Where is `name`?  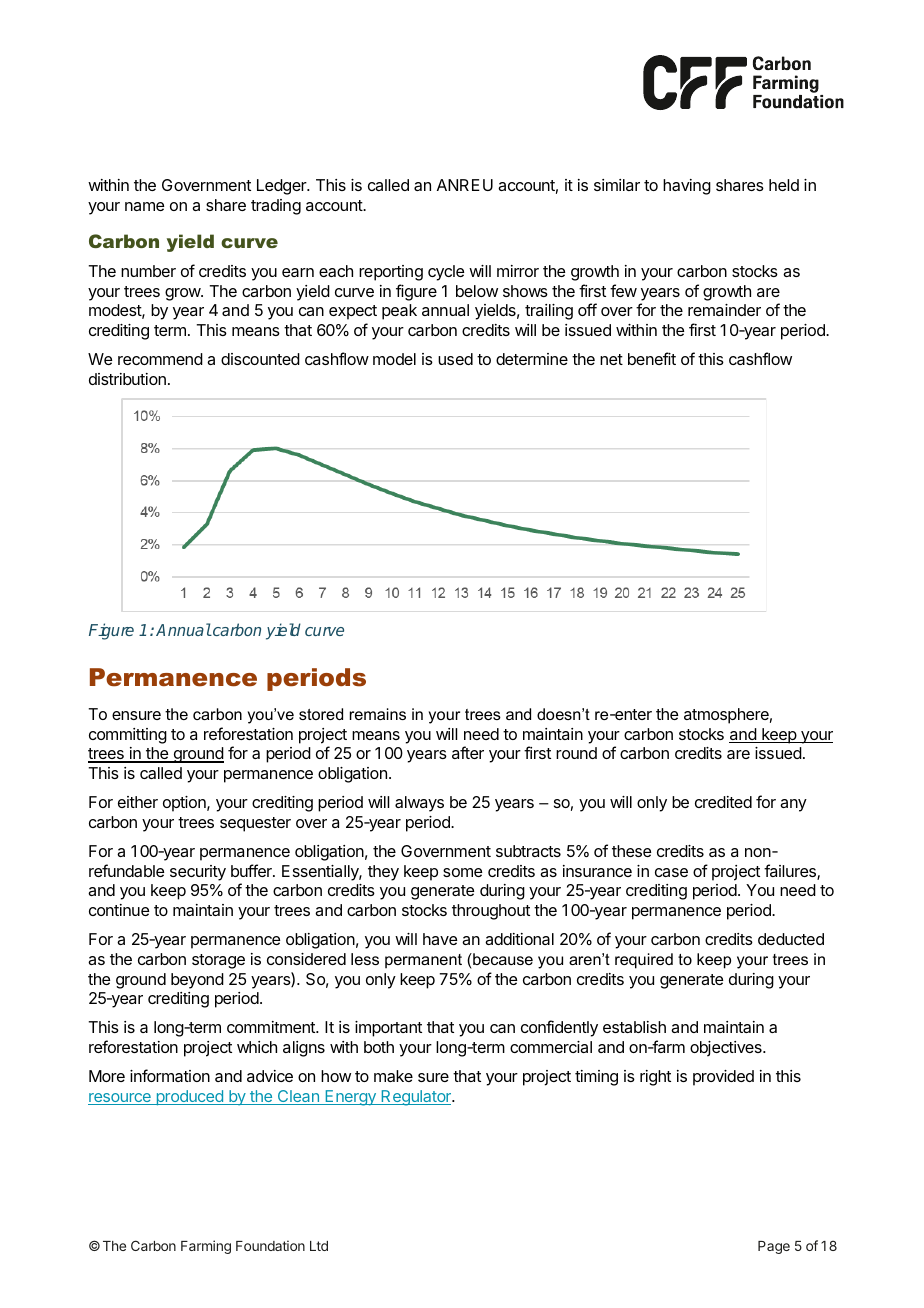
name is located at coordinates (144, 206).
